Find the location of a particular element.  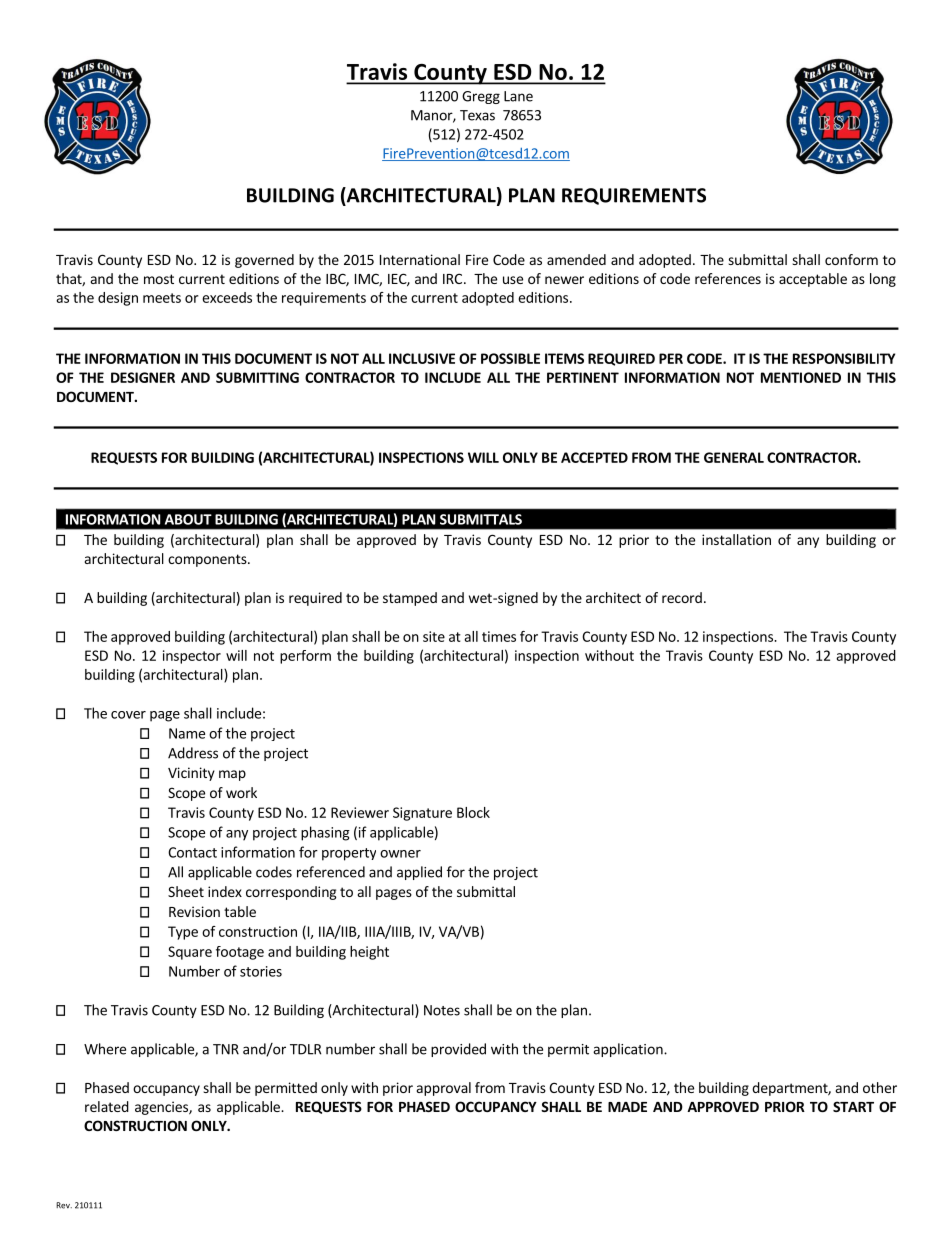

Texas is located at coordinates (477, 115).
